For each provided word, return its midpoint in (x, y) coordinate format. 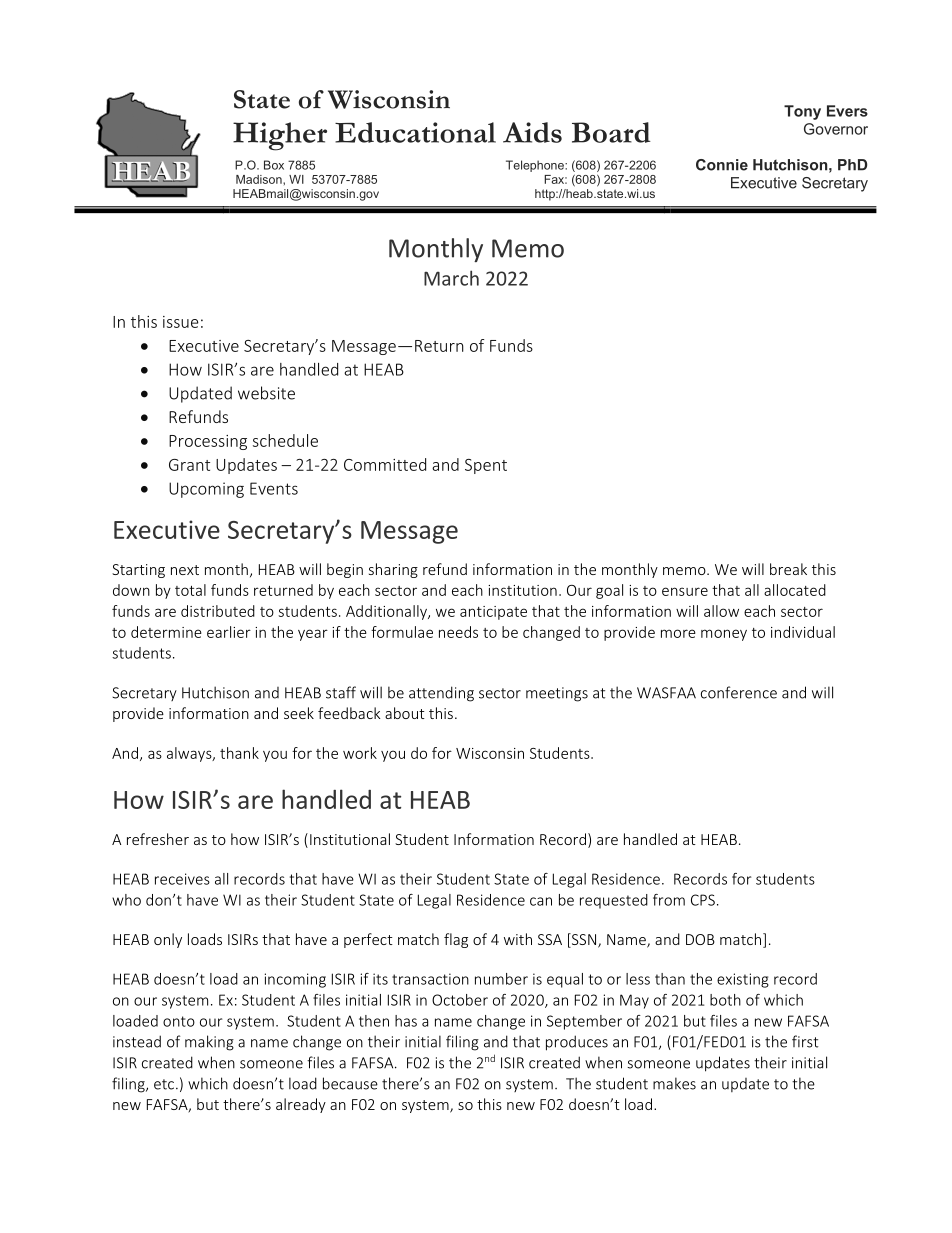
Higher (280, 136)
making (209, 1043)
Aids (532, 132)
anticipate (493, 613)
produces (577, 1043)
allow (721, 611)
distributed (218, 611)
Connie (722, 165)
